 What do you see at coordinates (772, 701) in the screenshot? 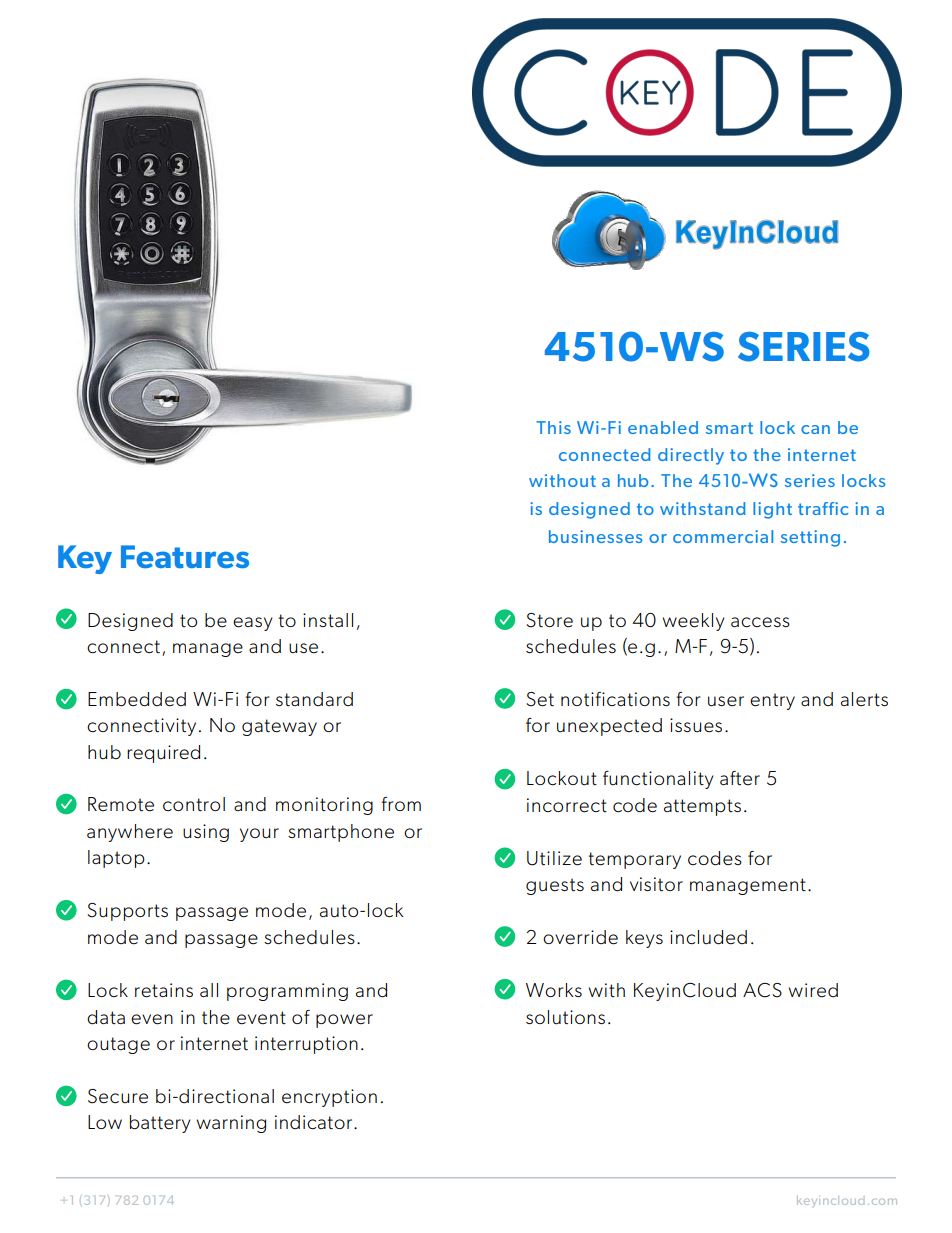
I see `entry` at bounding box center [772, 701].
